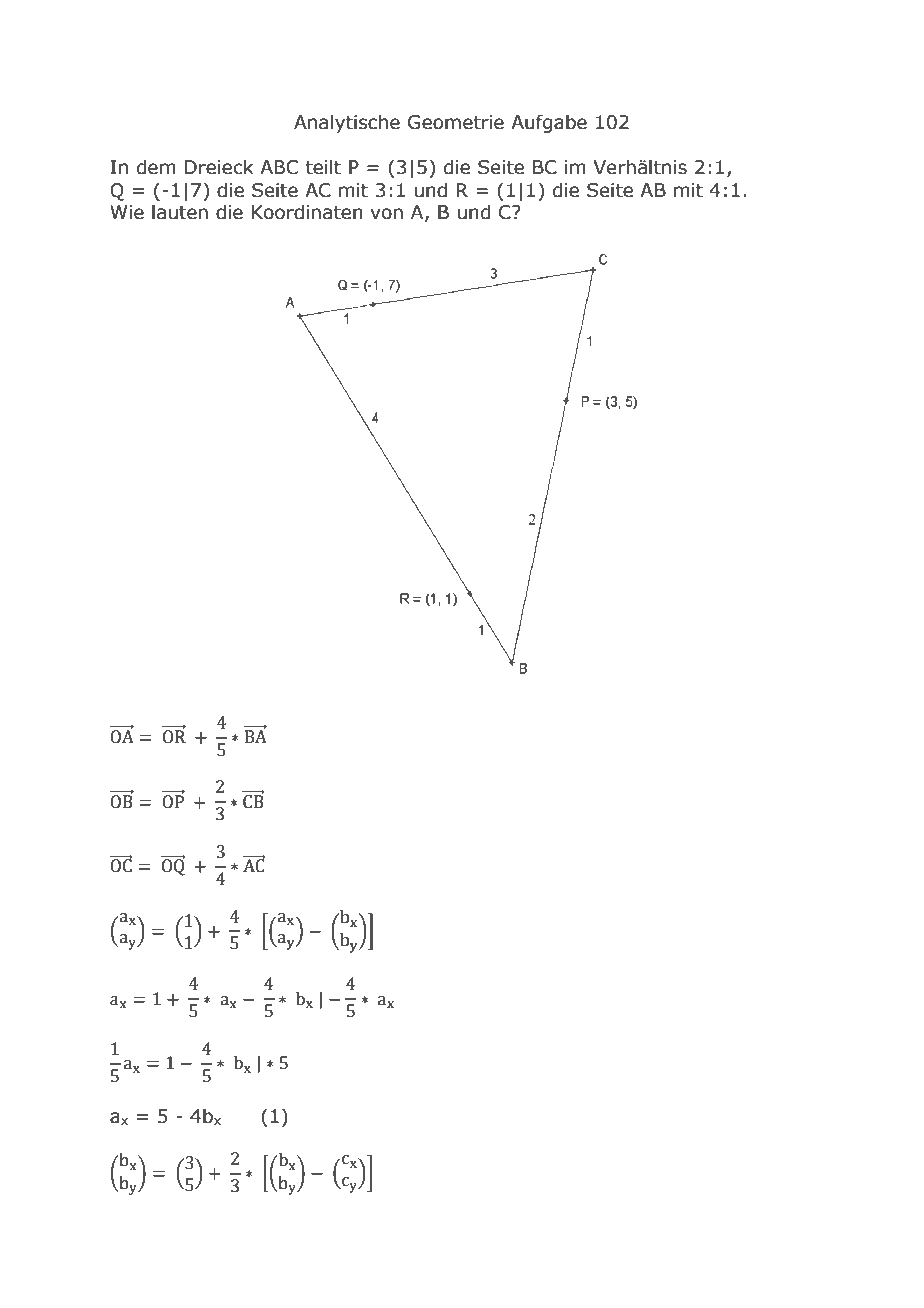 This screenshot has width=924, height=1308. I want to click on von, so click(386, 214).
